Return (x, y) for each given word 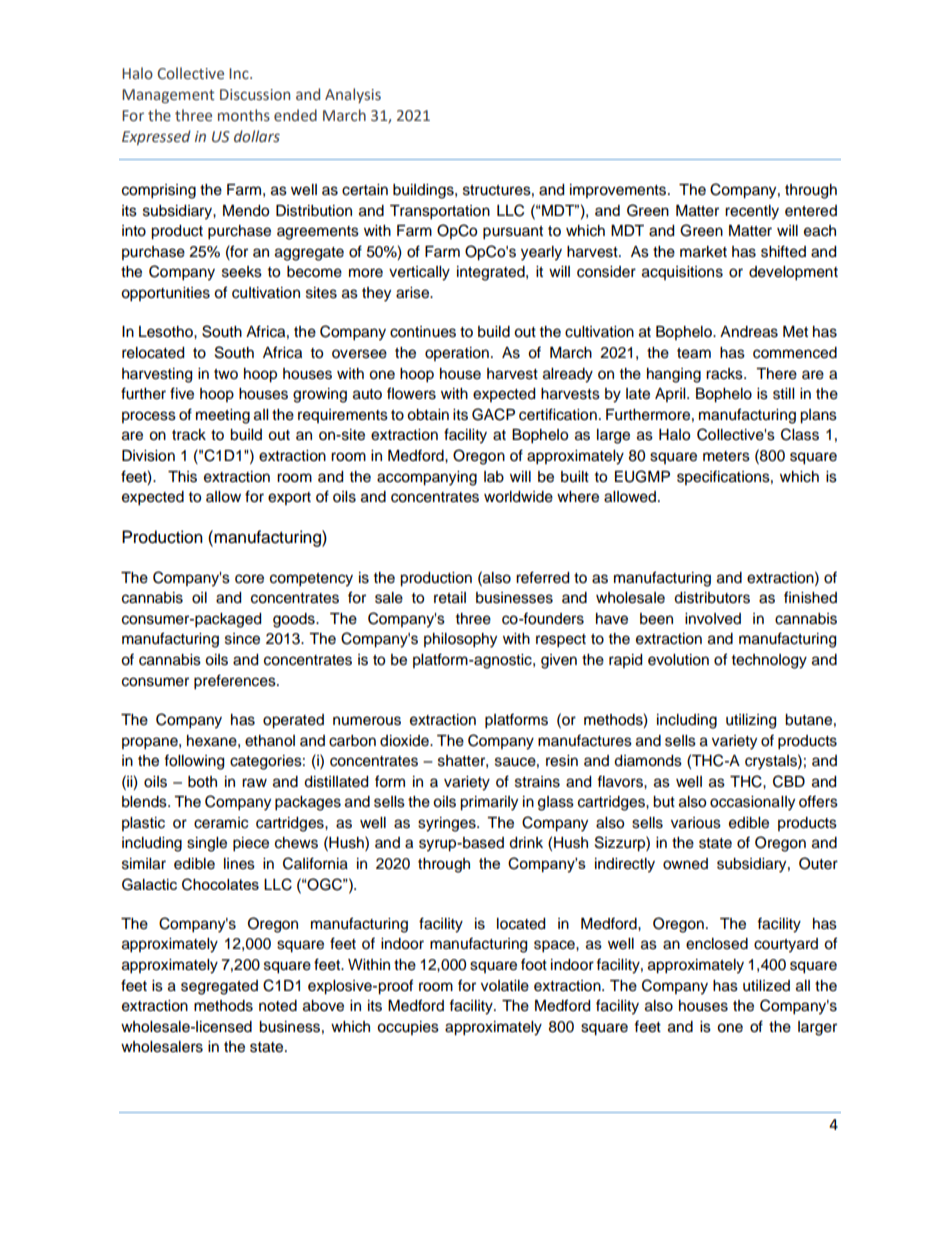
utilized (766, 986)
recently (752, 212)
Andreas (749, 332)
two (226, 374)
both (202, 782)
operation (457, 354)
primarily (489, 803)
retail (450, 598)
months (244, 115)
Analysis (353, 95)
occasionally (752, 803)
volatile (505, 986)
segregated (219, 987)
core (249, 579)
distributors (712, 598)
